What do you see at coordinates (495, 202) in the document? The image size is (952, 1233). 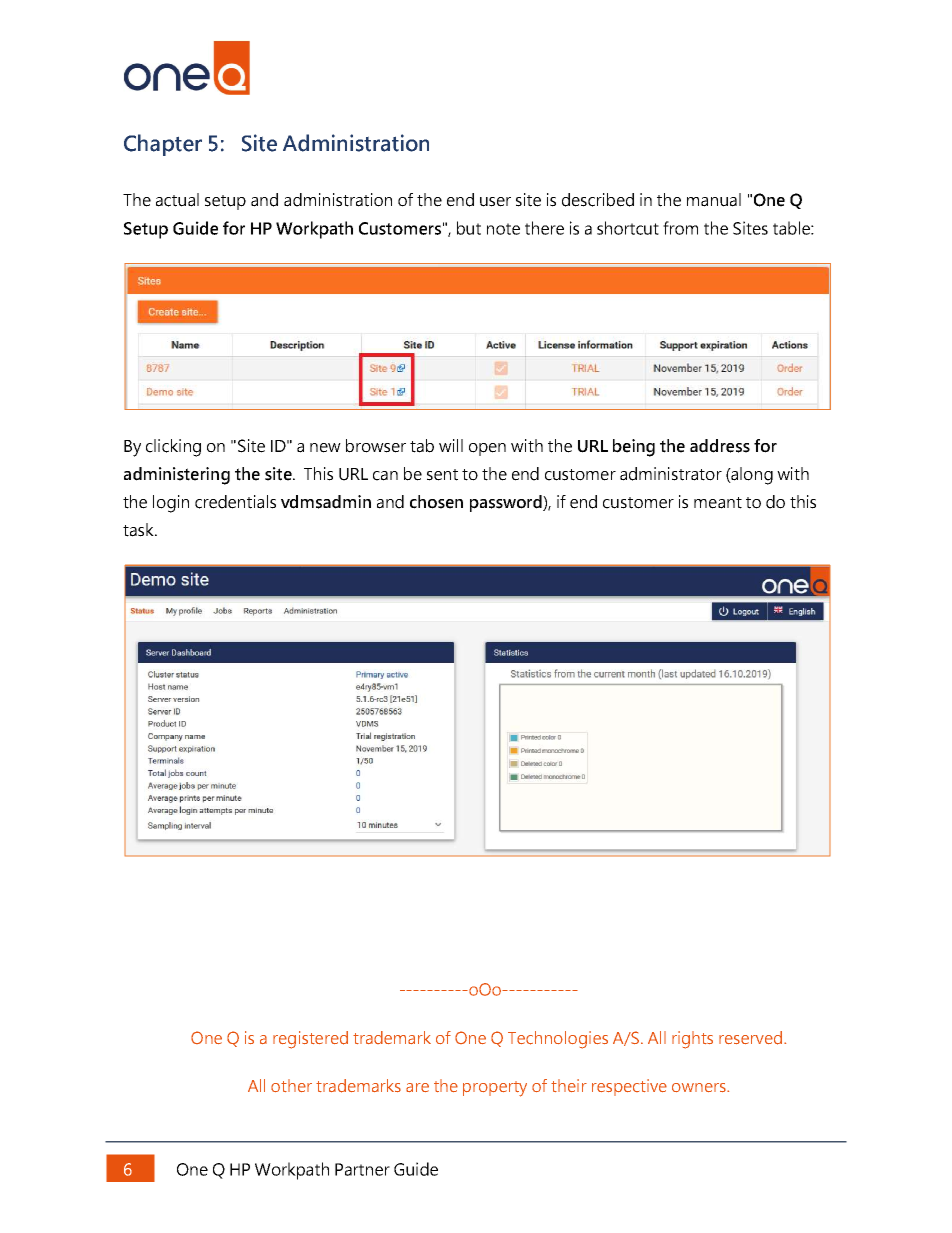 I see `user` at bounding box center [495, 202].
